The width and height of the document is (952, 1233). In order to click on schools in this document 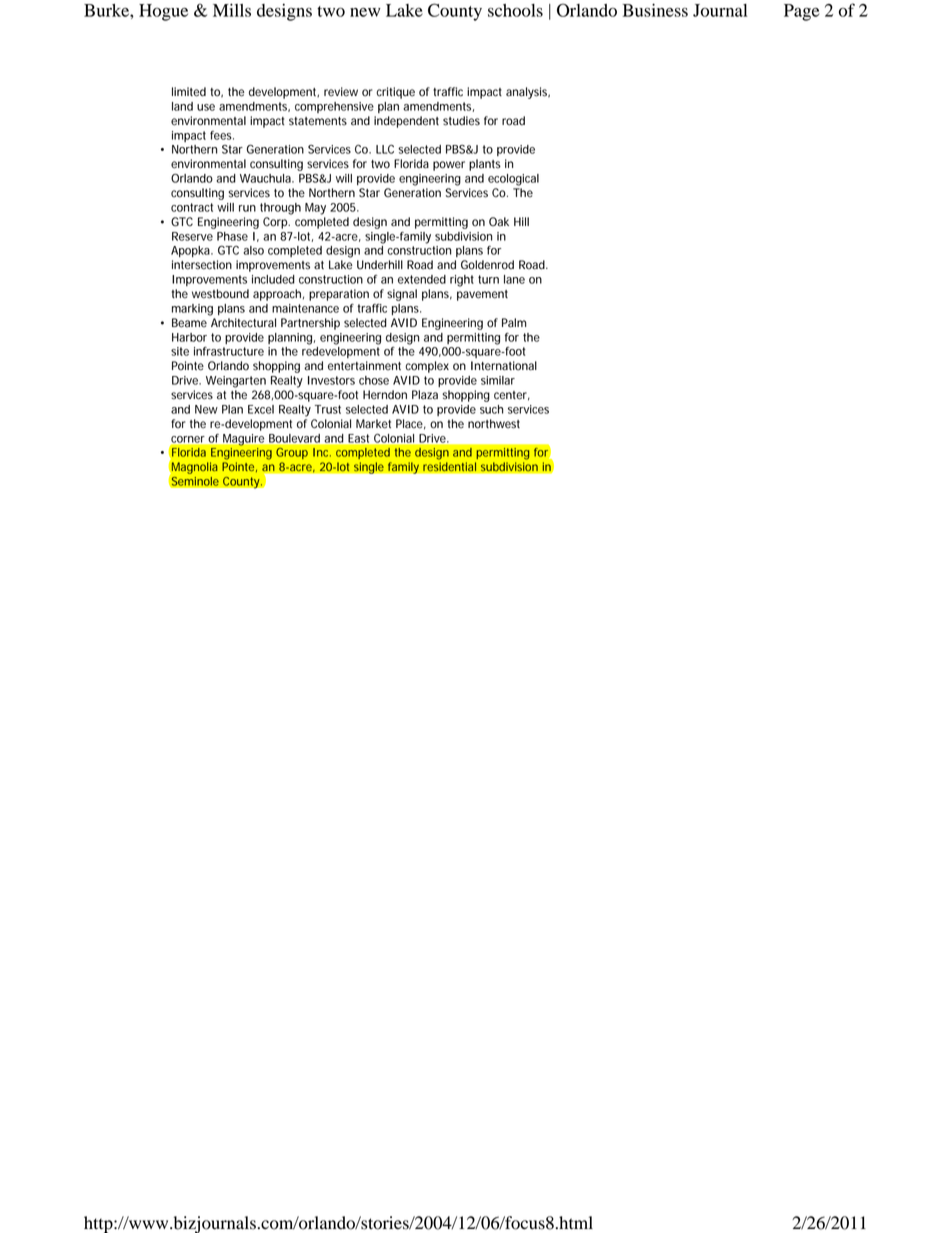, I will do `click(515, 10)`.
